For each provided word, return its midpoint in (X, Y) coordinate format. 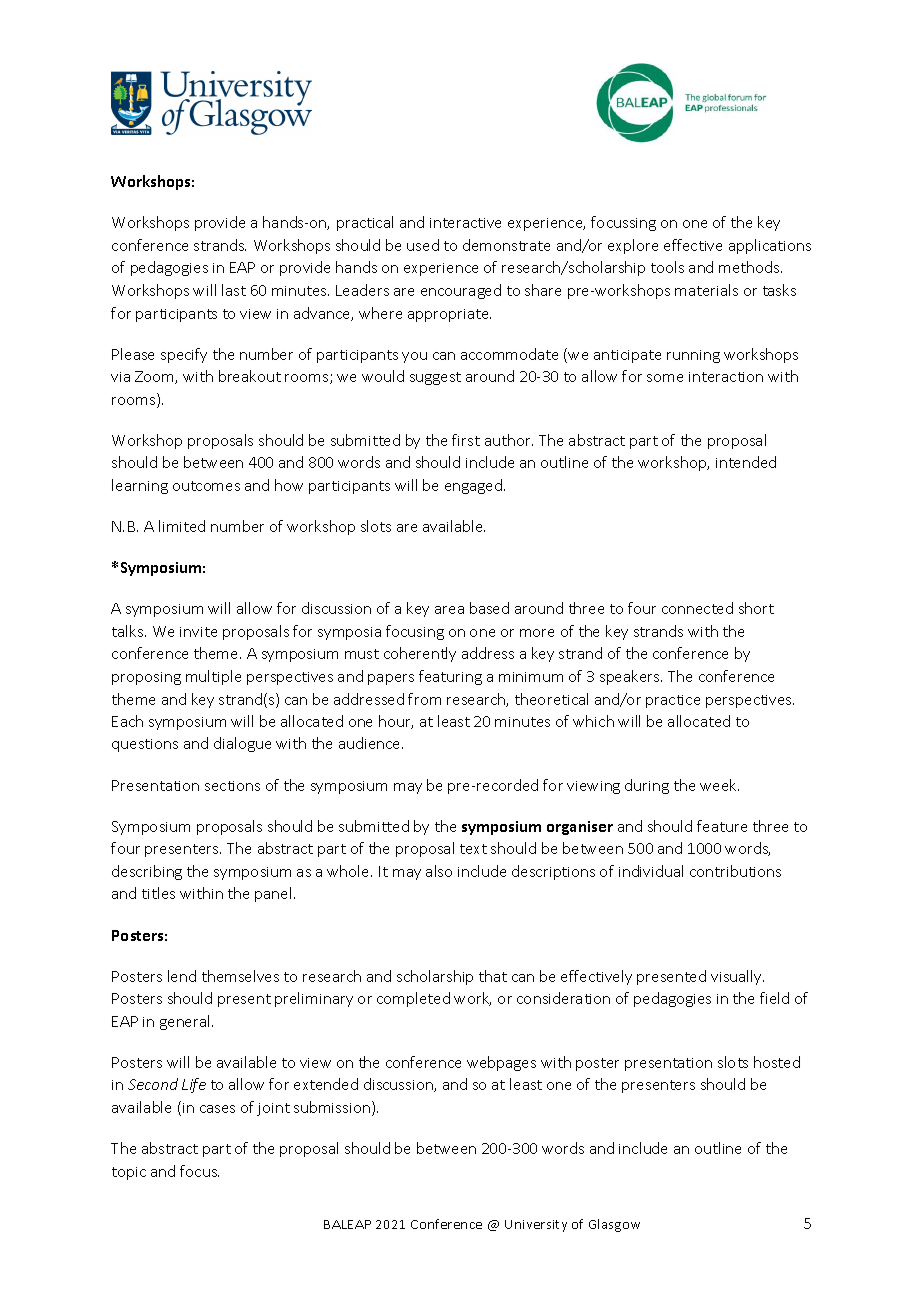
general (186, 1022)
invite (198, 632)
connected (697, 608)
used (423, 245)
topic (129, 1173)
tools (667, 267)
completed (413, 999)
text (473, 849)
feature (722, 826)
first (466, 440)
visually (737, 977)
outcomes (206, 486)
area (449, 610)
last (234, 290)
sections (232, 786)
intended (746, 462)
